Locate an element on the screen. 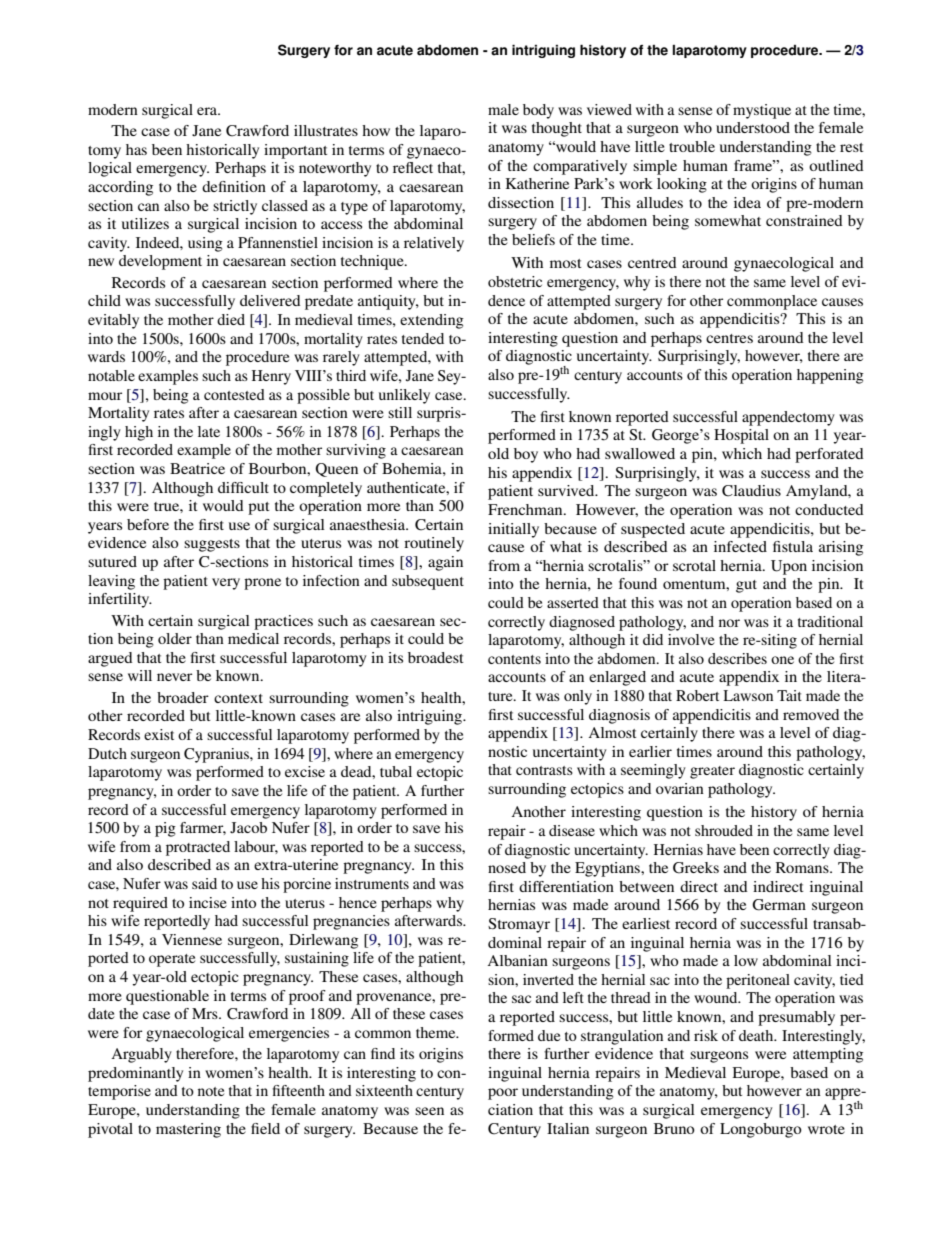  Hospital is located at coordinates (741, 436).
